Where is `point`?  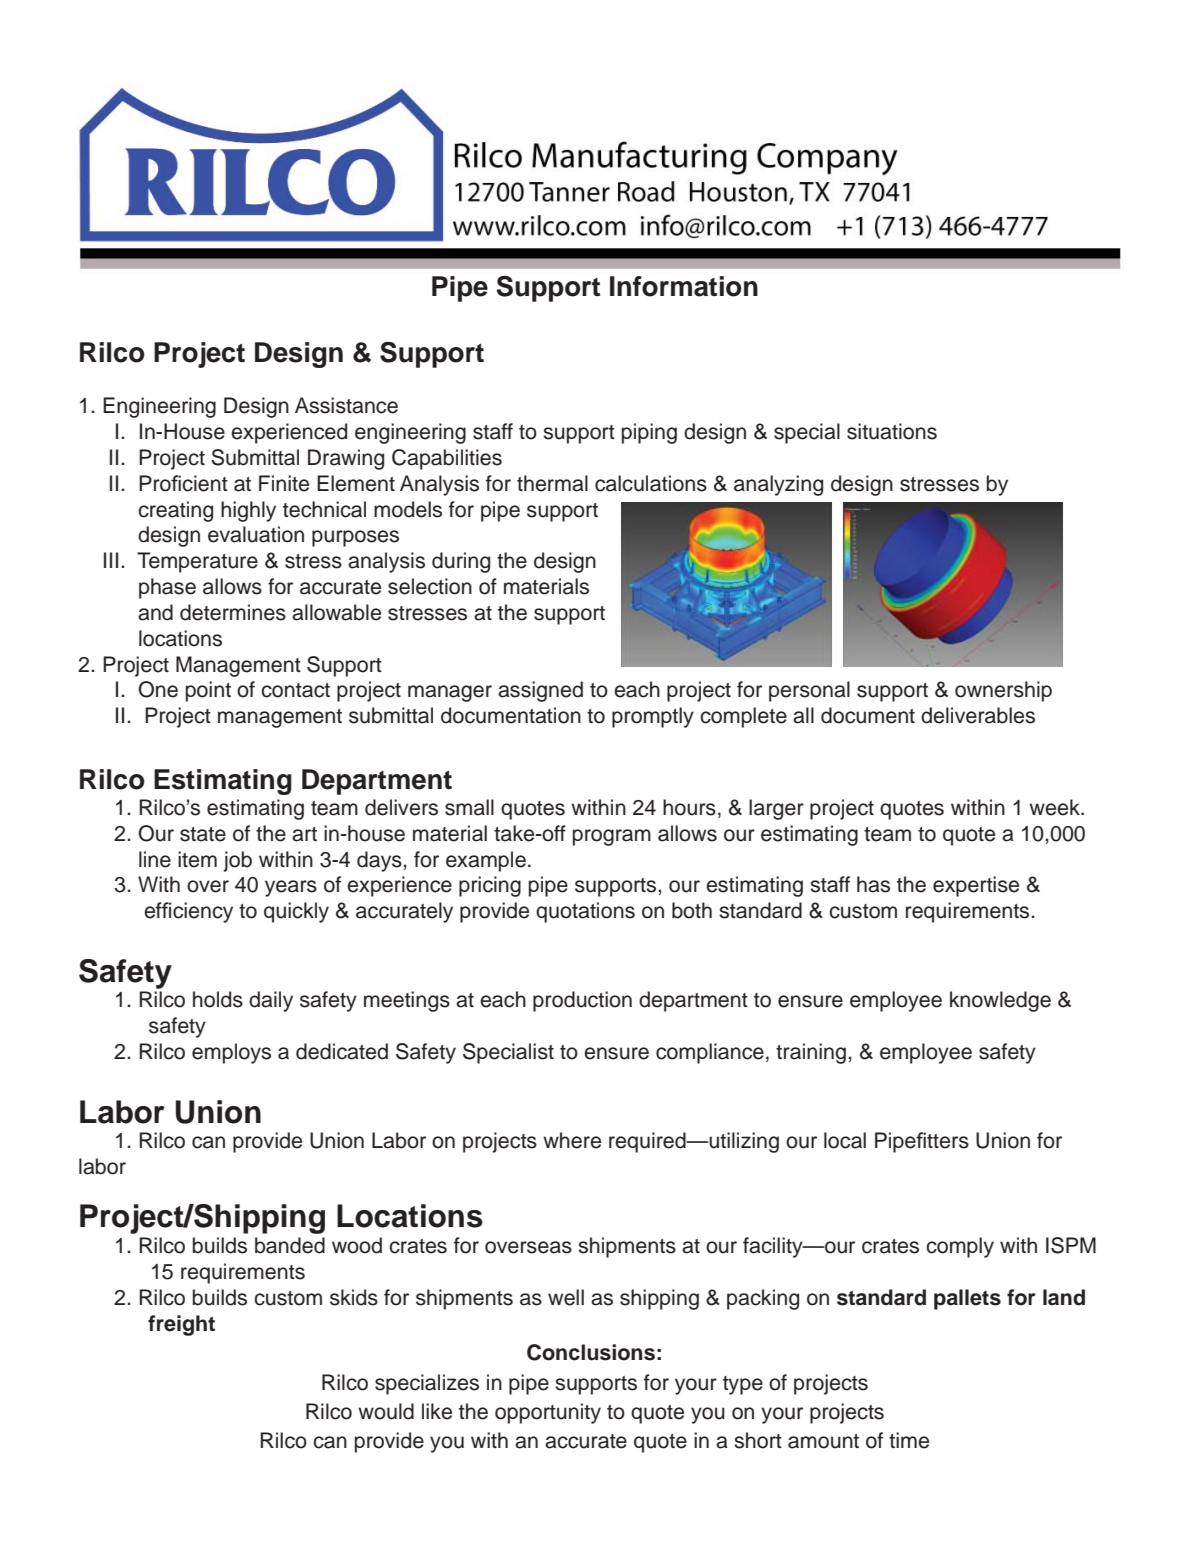
point is located at coordinates (208, 691).
